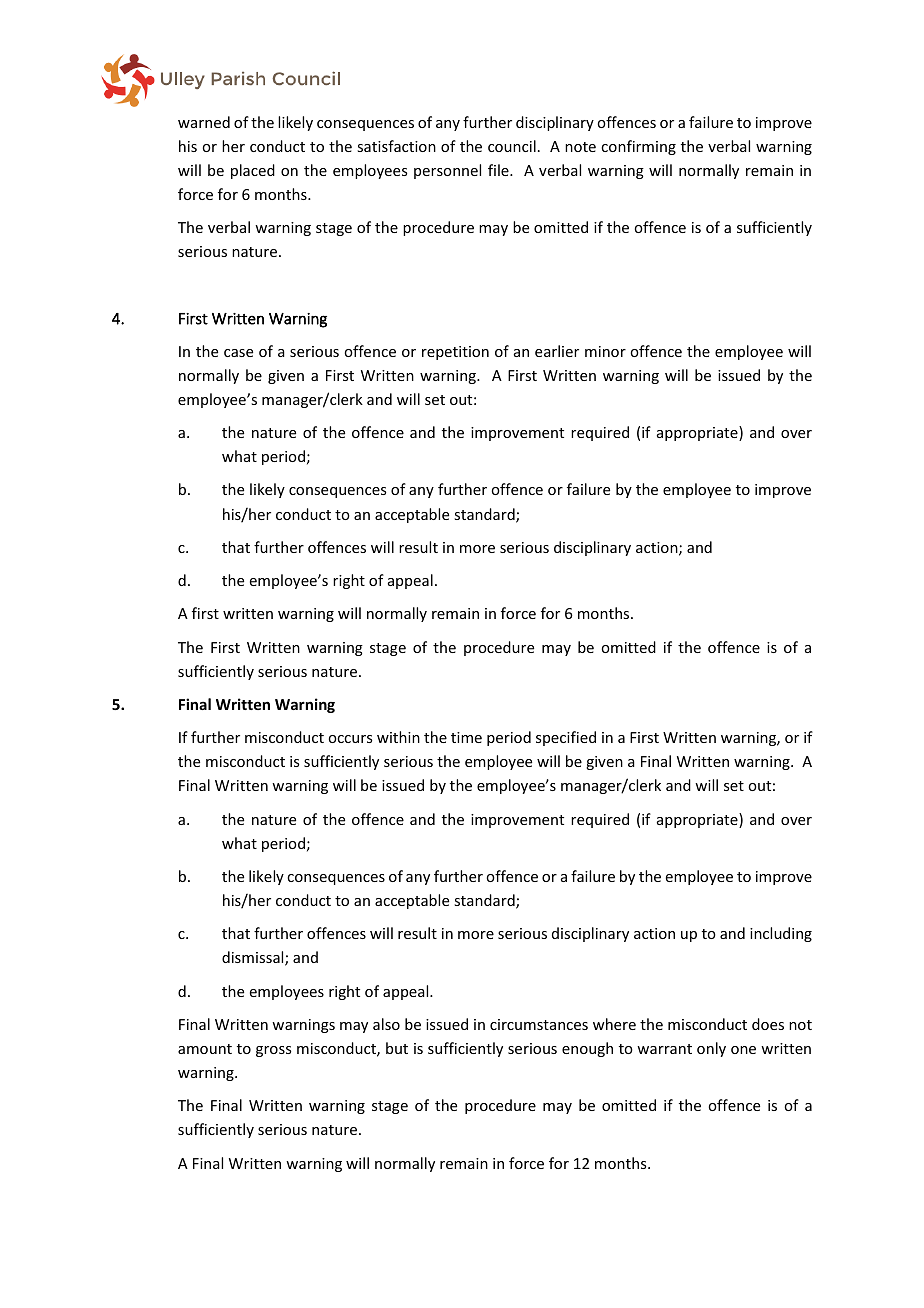  What do you see at coordinates (350, 739) in the screenshot?
I see `occurs` at bounding box center [350, 739].
